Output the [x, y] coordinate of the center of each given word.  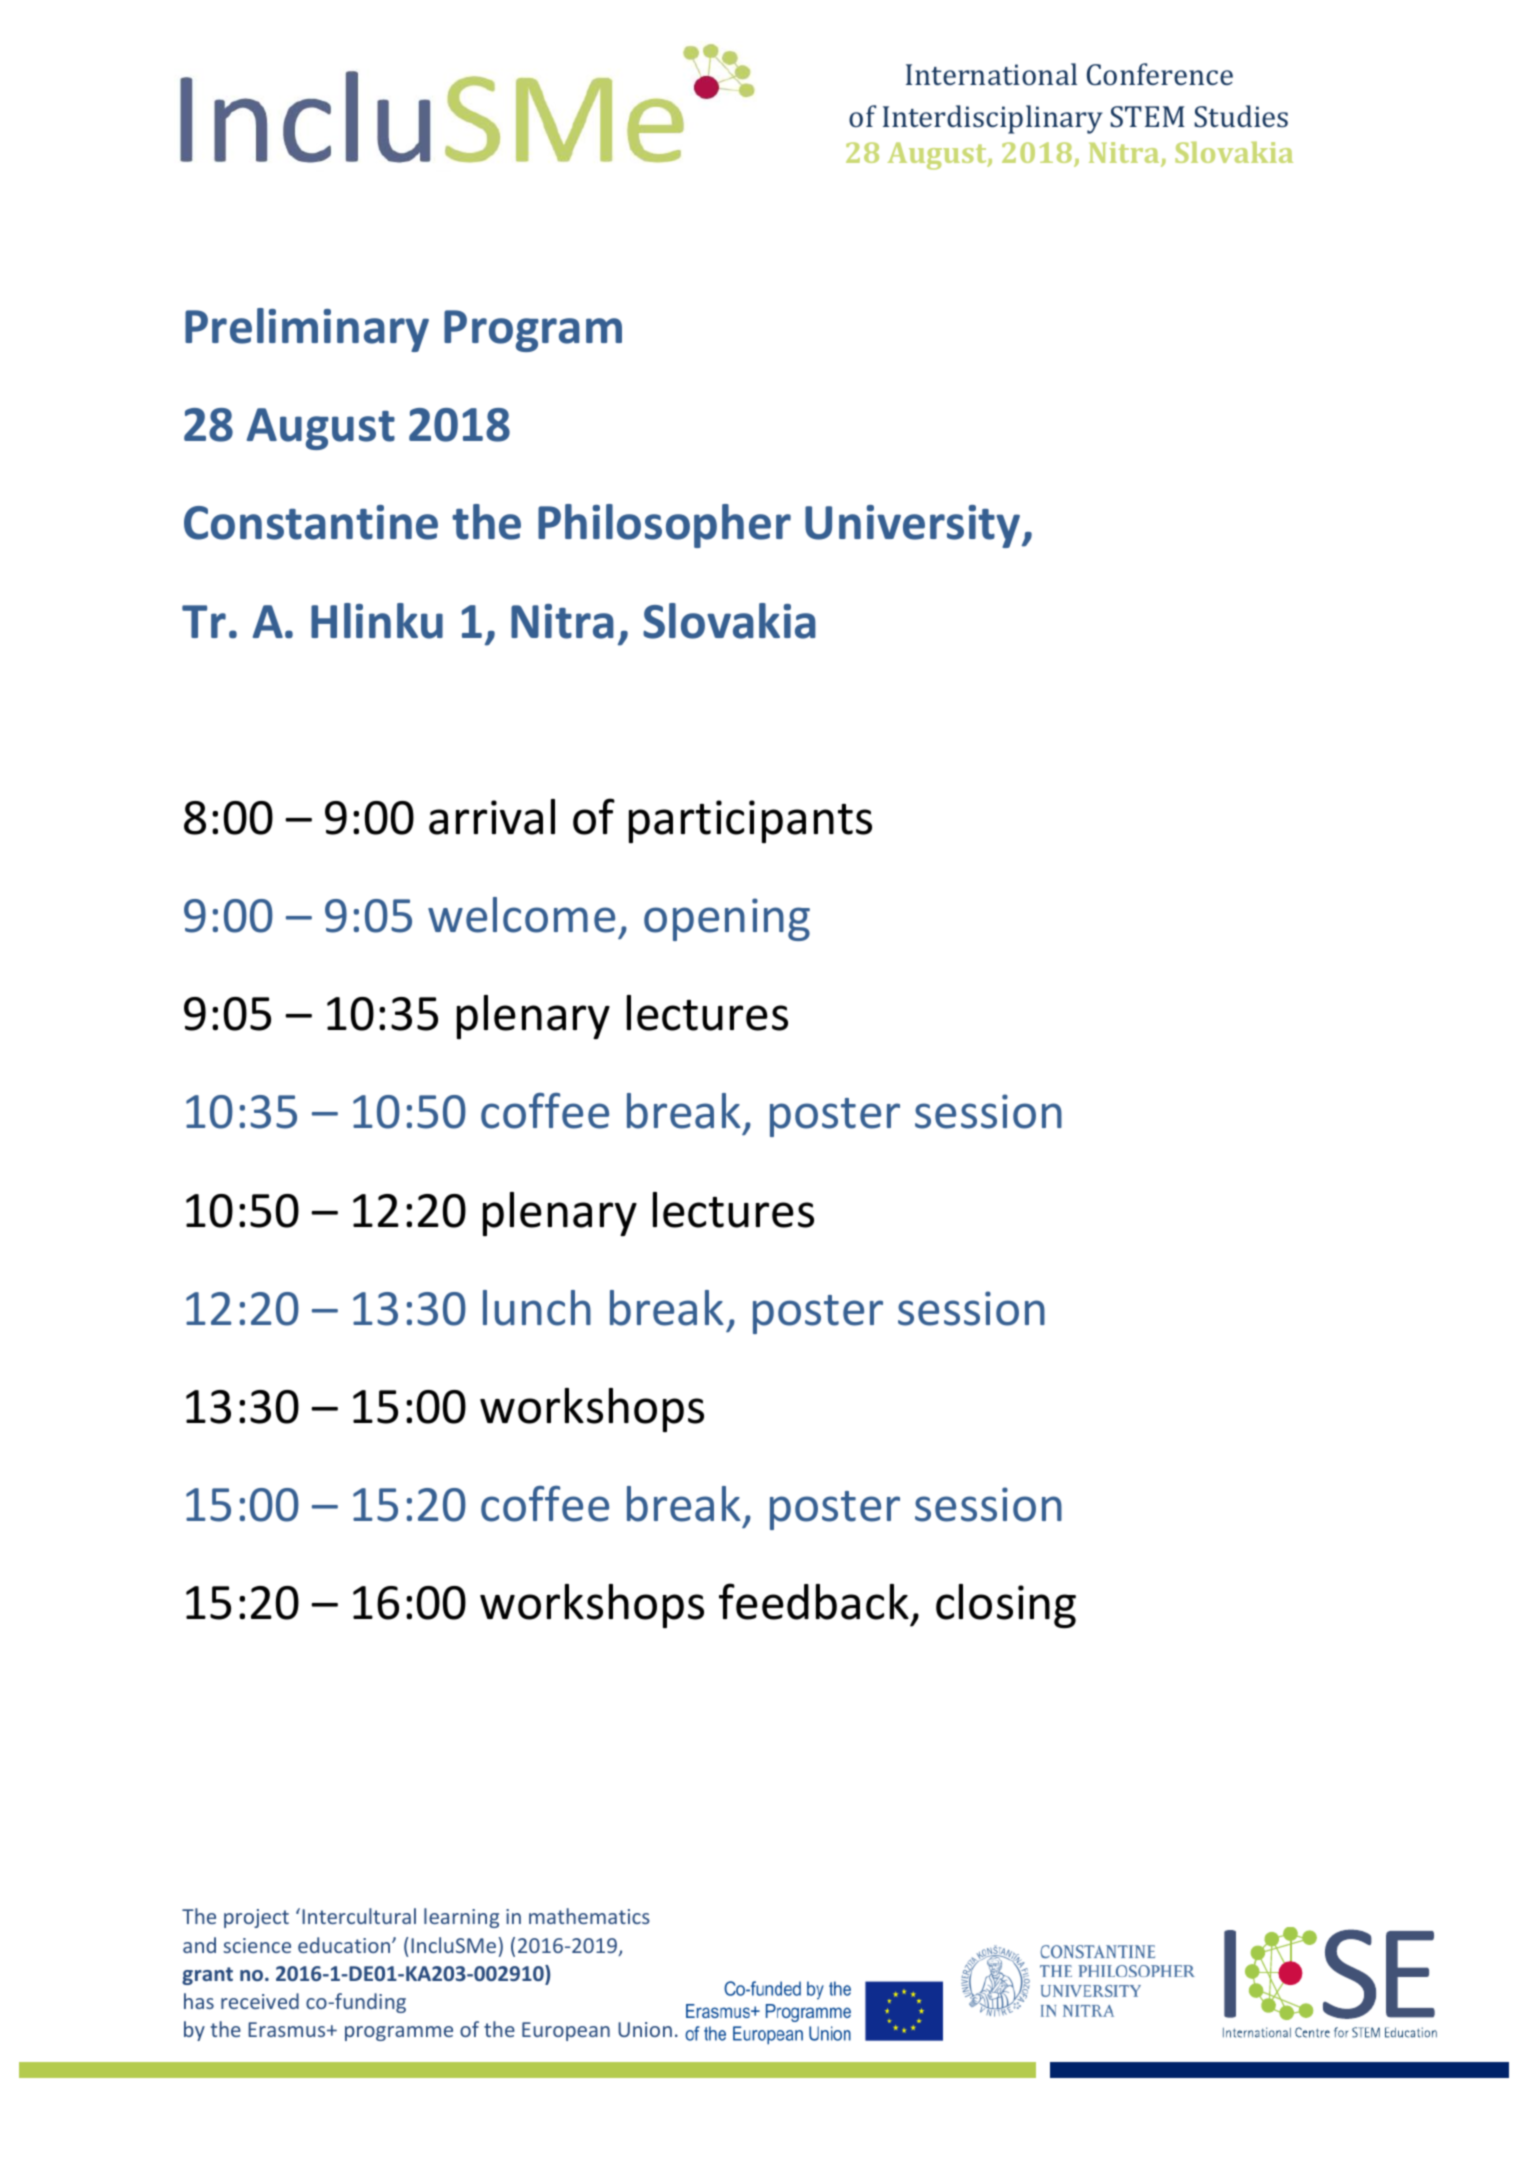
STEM [1147, 116]
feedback [814, 1601]
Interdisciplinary [993, 119]
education [345, 1945]
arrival [492, 817]
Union [645, 2029]
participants [750, 821]
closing [1006, 1606]
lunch [537, 1308]
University [914, 526]
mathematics [589, 1916]
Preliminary [307, 330]
